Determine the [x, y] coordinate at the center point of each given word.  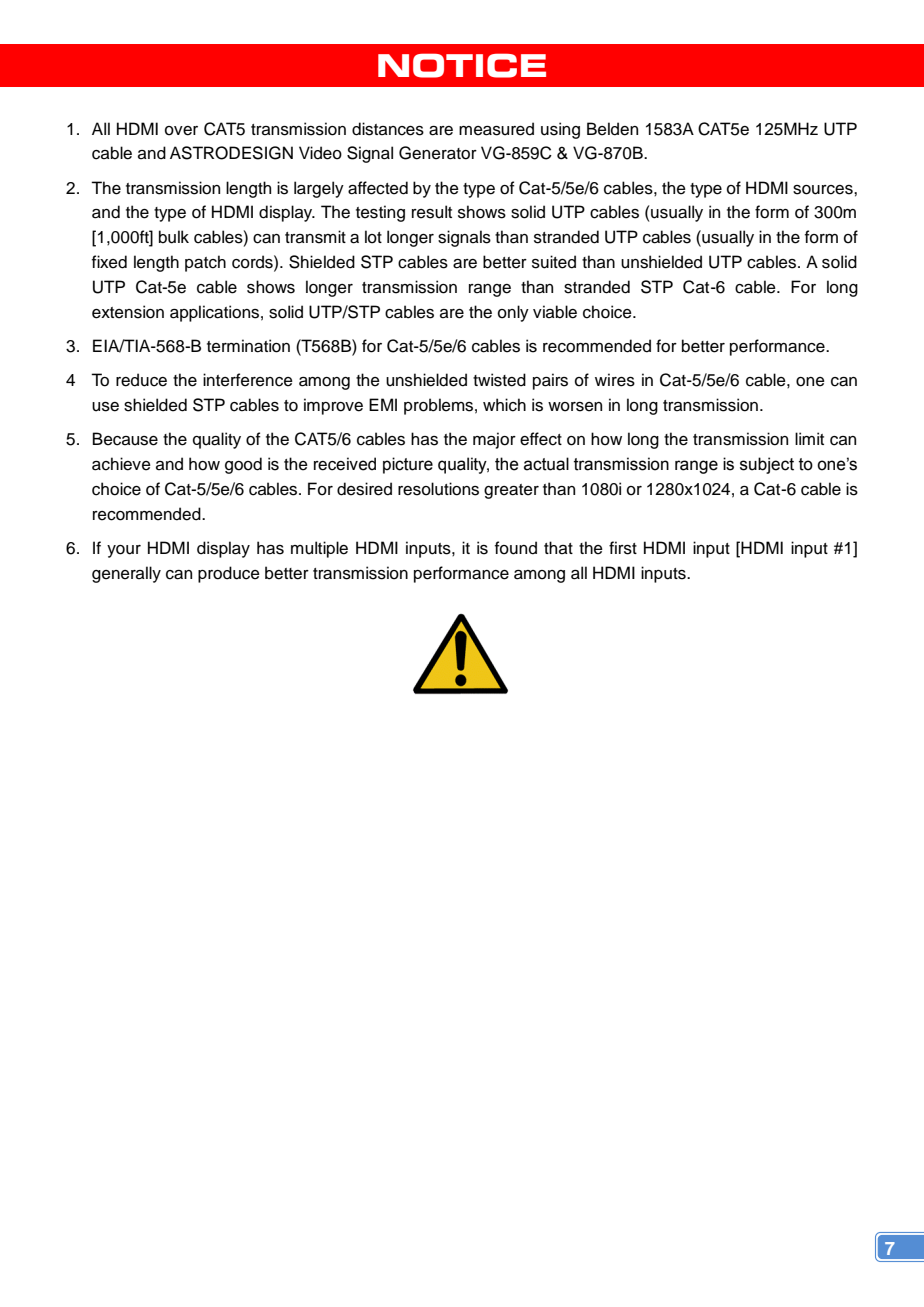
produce [229, 574]
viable [555, 312]
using [560, 130]
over [181, 131]
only [513, 313]
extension [128, 312]
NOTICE [462, 65]
